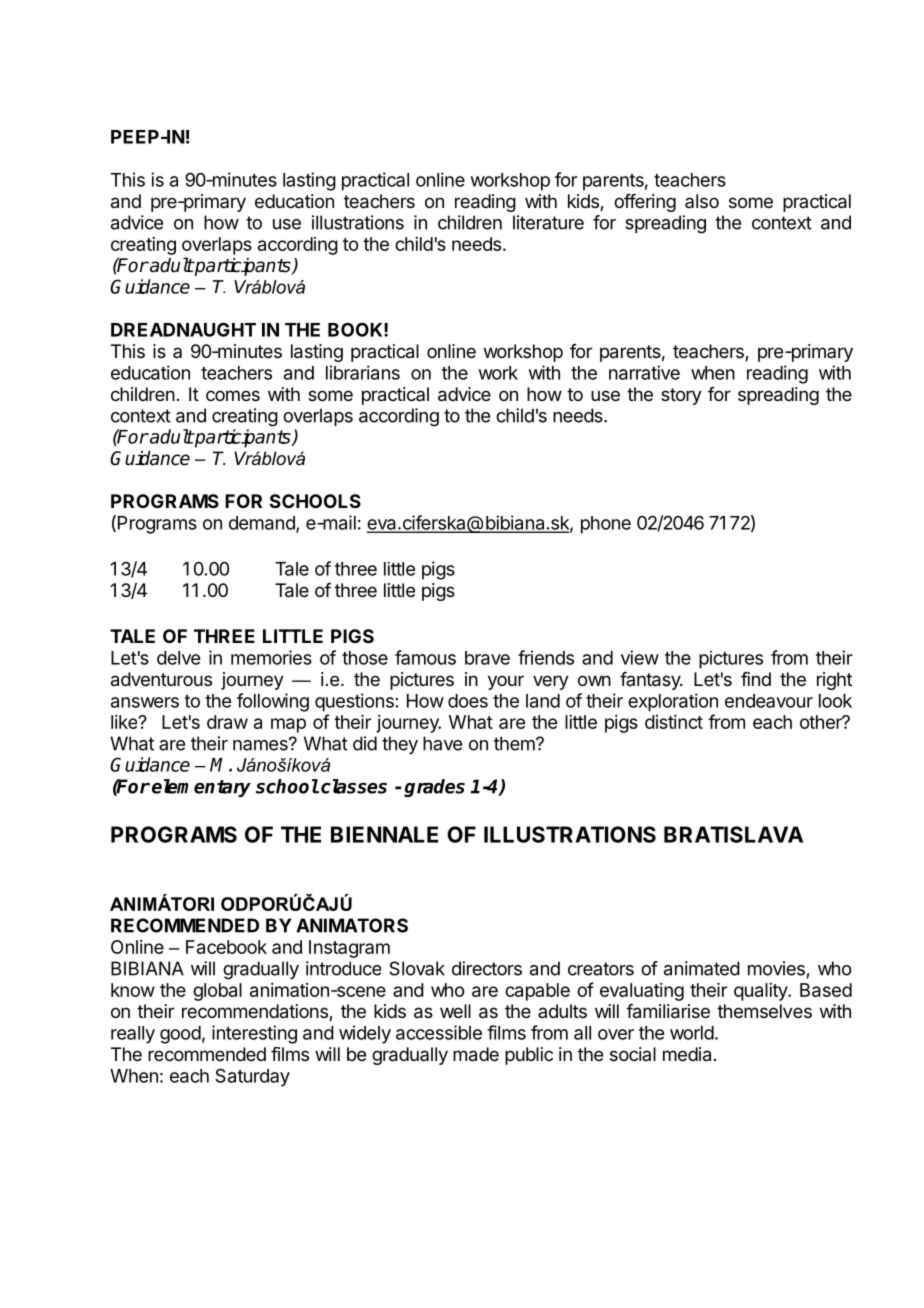  I want to click on good, so click(180, 1035).
